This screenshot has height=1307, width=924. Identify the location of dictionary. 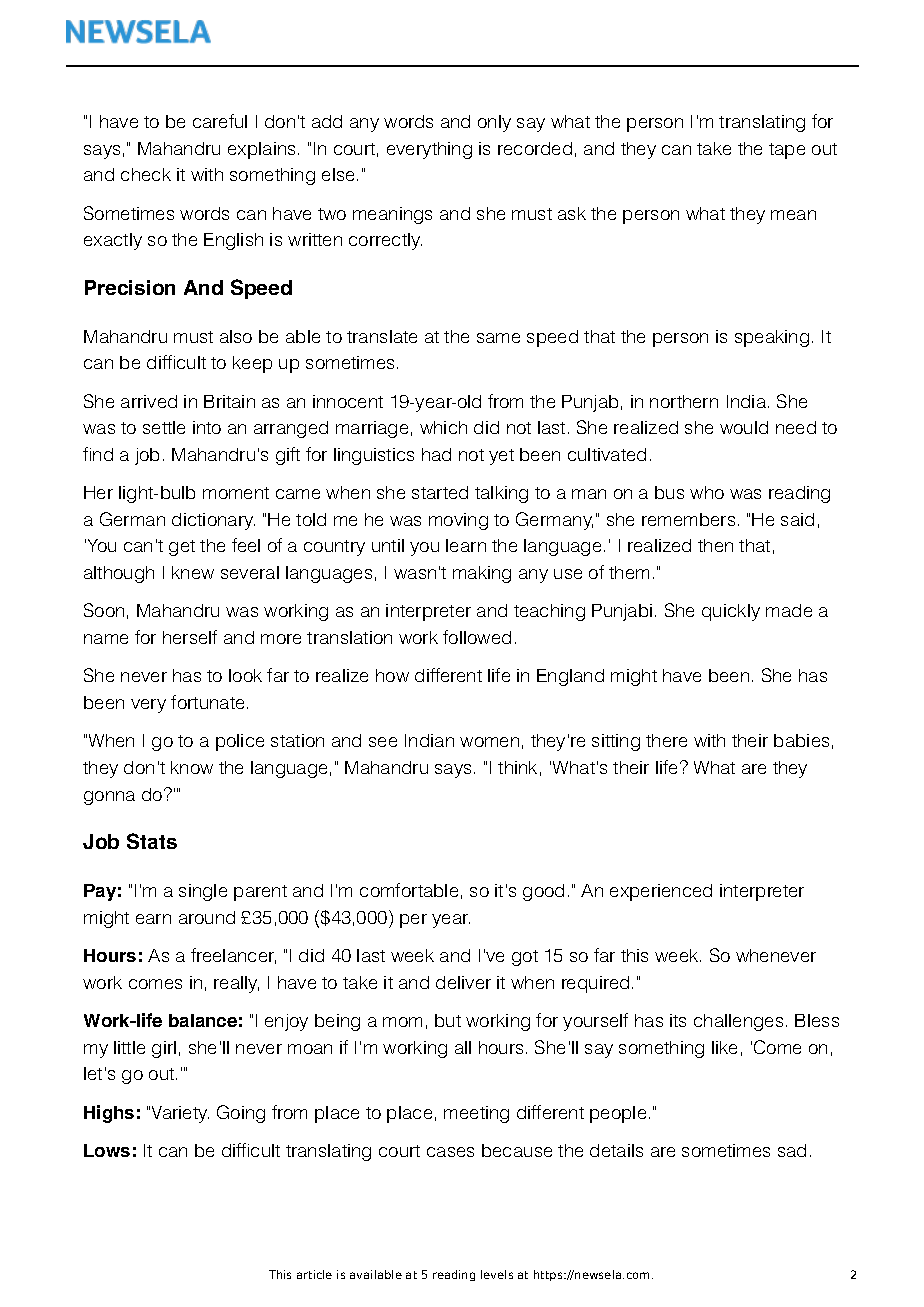
(213, 521).
